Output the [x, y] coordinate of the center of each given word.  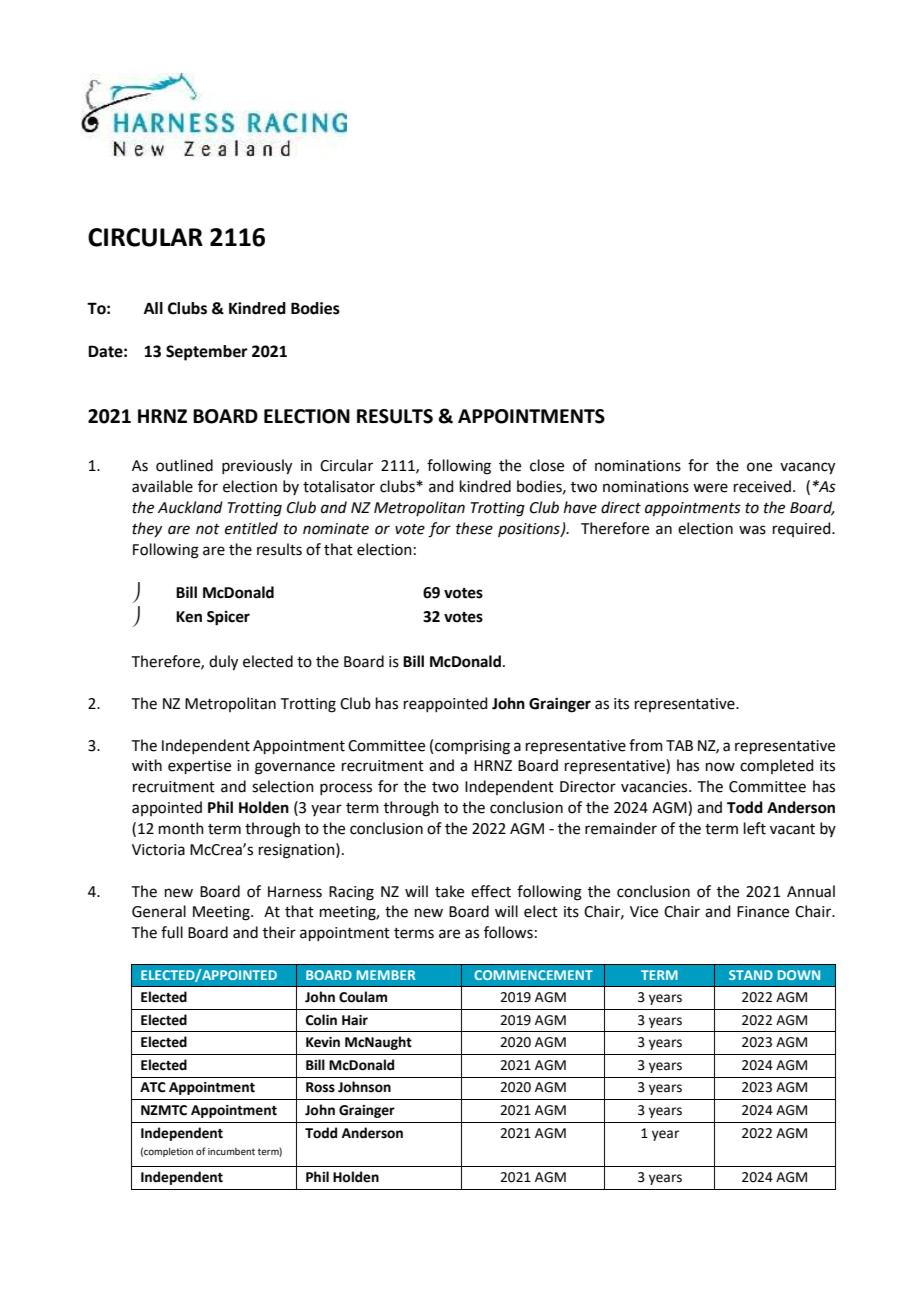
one [759, 467]
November [149, 120]
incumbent [231, 1151]
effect [491, 891]
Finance [763, 912]
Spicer [228, 618]
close [547, 465]
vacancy [807, 468]
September [207, 353]
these [474, 528]
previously [257, 467]
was [752, 530]
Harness [295, 892]
